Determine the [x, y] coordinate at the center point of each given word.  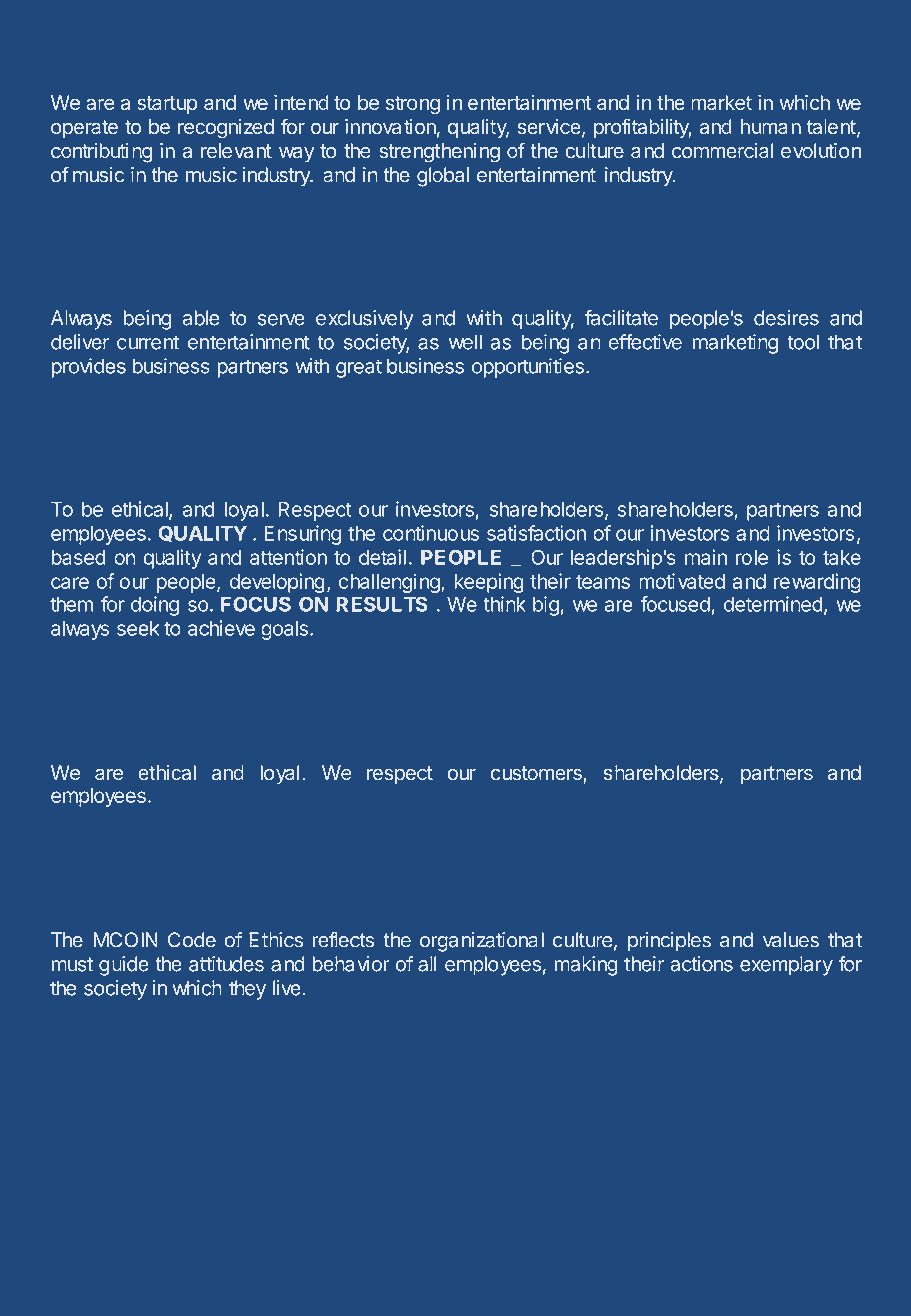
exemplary [786, 966]
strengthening [439, 153]
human [771, 126]
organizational [482, 942]
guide [124, 966]
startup [167, 105]
